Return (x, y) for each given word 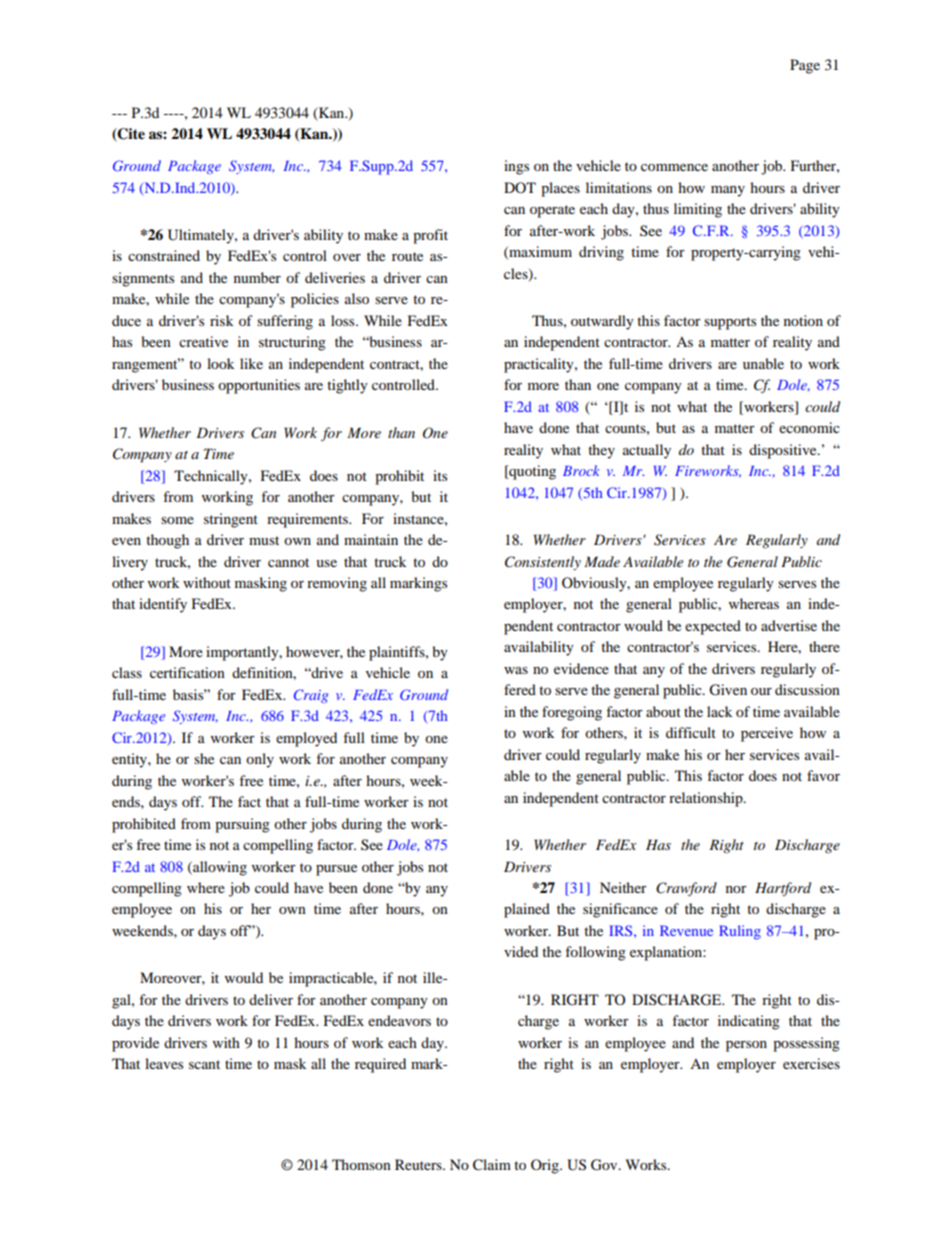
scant (204, 1064)
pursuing (242, 825)
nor (736, 889)
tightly (347, 386)
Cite (130, 135)
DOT (520, 187)
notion (803, 320)
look (221, 363)
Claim (492, 1165)
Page (805, 66)
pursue (336, 870)
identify (163, 605)
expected (713, 627)
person (746, 1046)
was (516, 670)
